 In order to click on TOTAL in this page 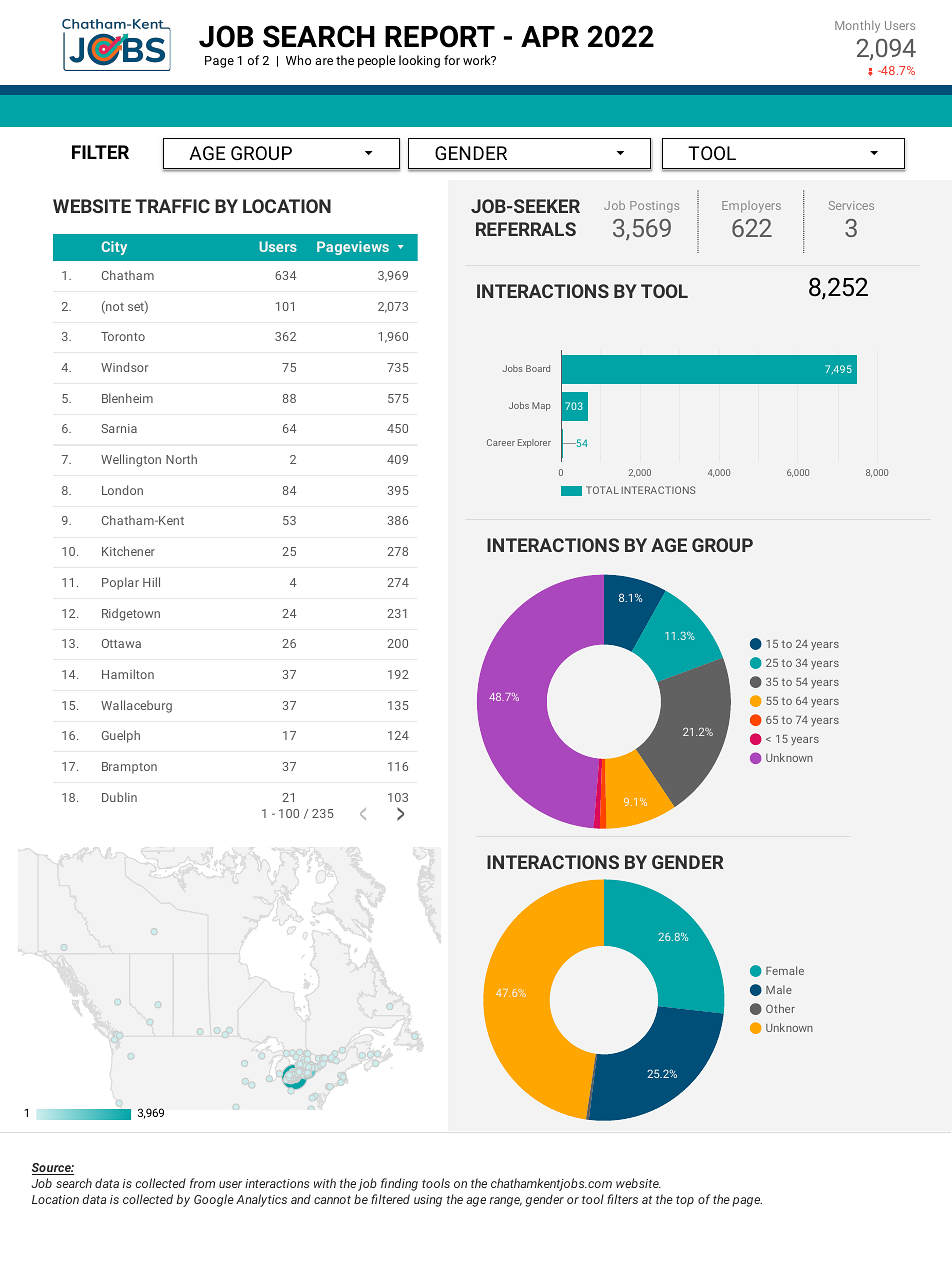, I will do `click(602, 490)`.
